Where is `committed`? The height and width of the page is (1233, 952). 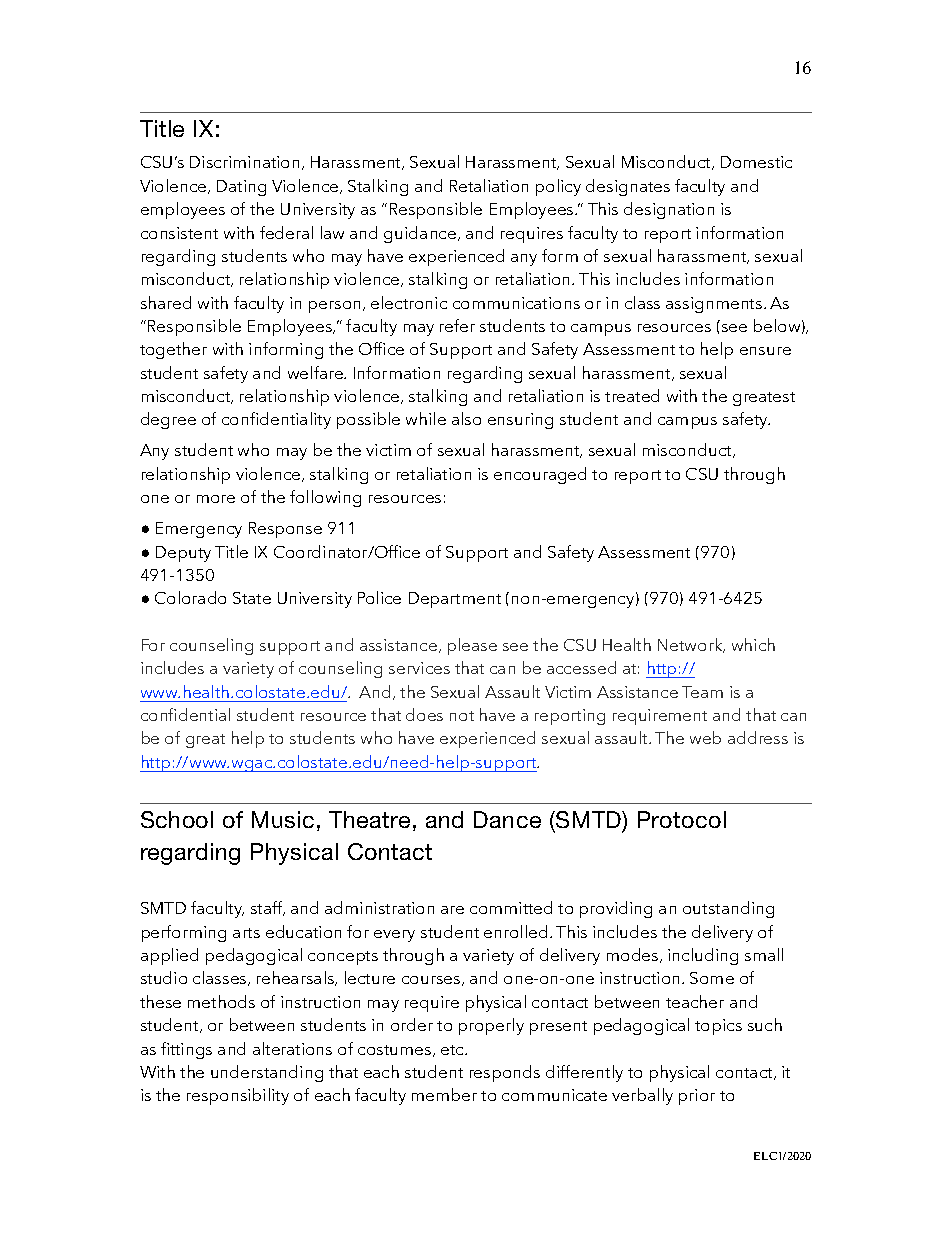
committed is located at coordinates (511, 907).
